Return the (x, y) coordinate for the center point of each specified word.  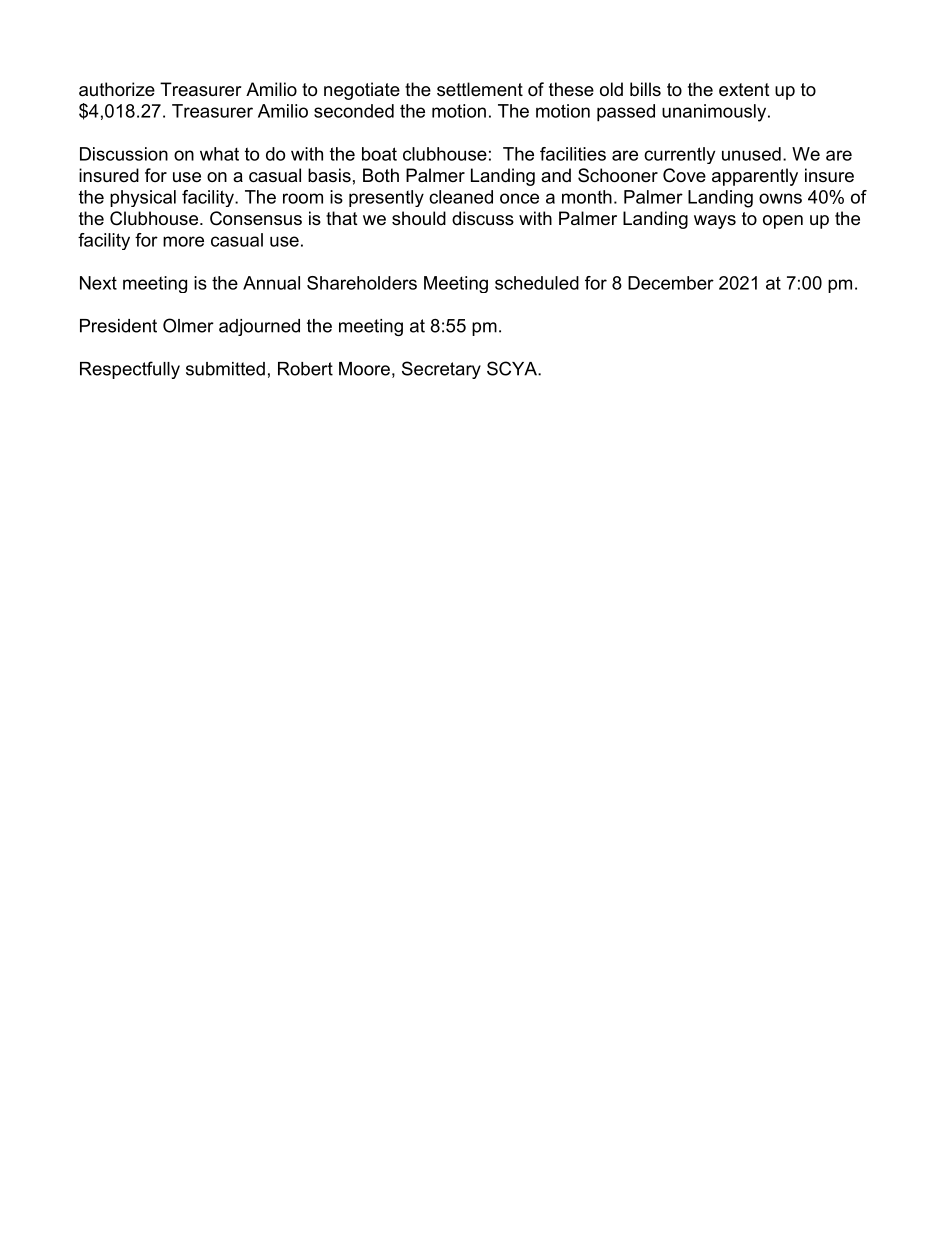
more (183, 241)
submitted (225, 369)
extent (744, 90)
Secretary (441, 370)
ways (715, 222)
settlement (480, 89)
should (419, 218)
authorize (117, 89)
